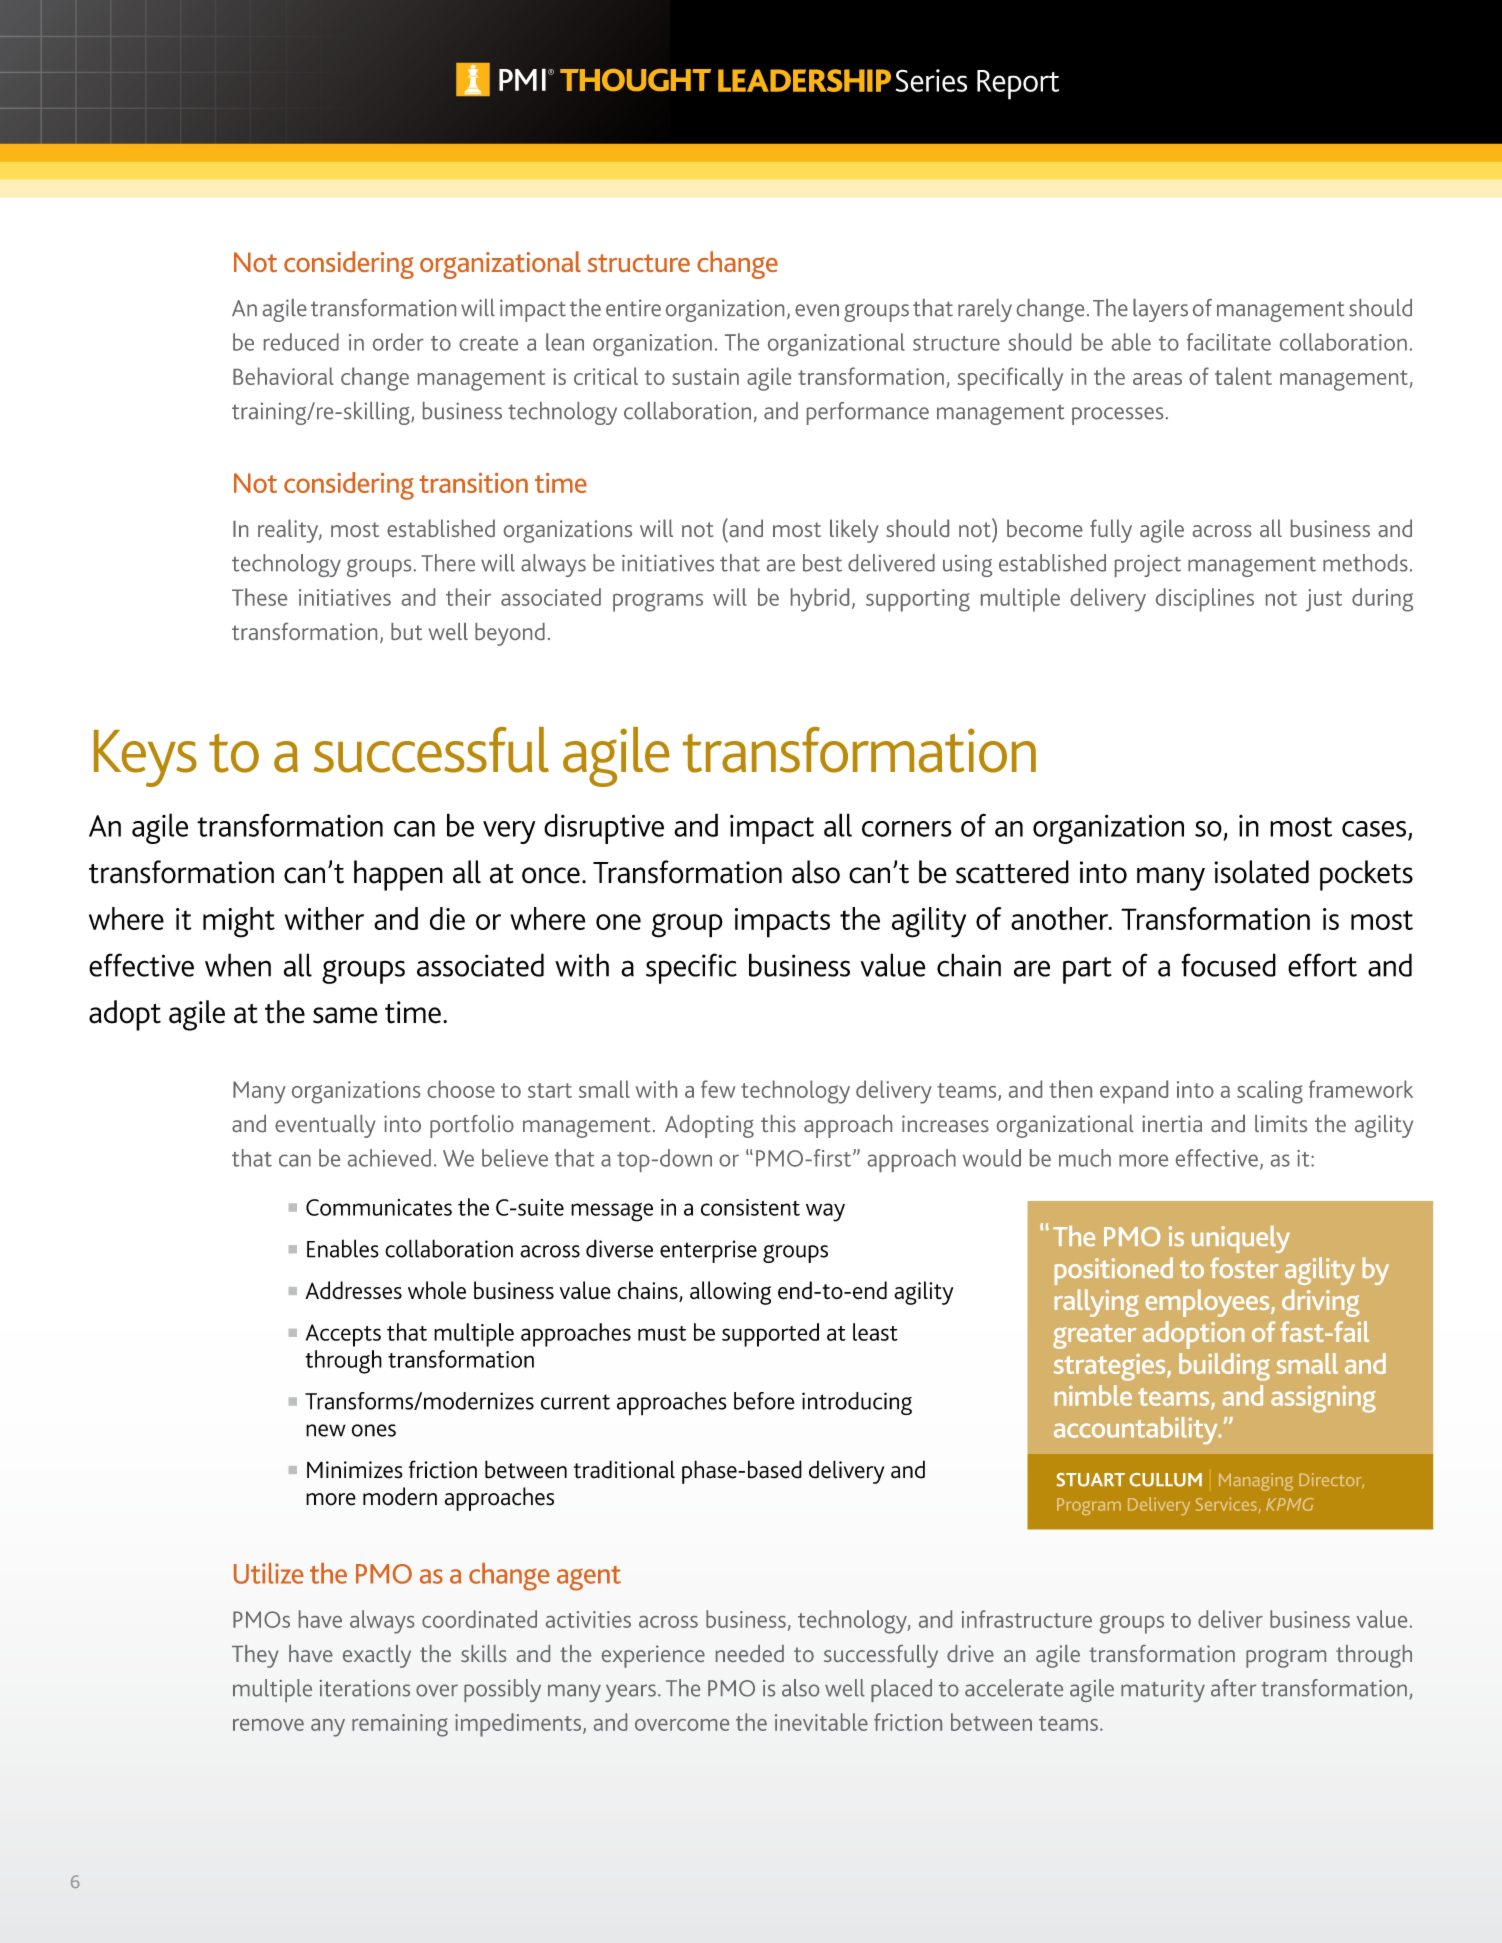  Describe the element at coordinates (255, 1656) in the screenshot. I see `They` at that location.
